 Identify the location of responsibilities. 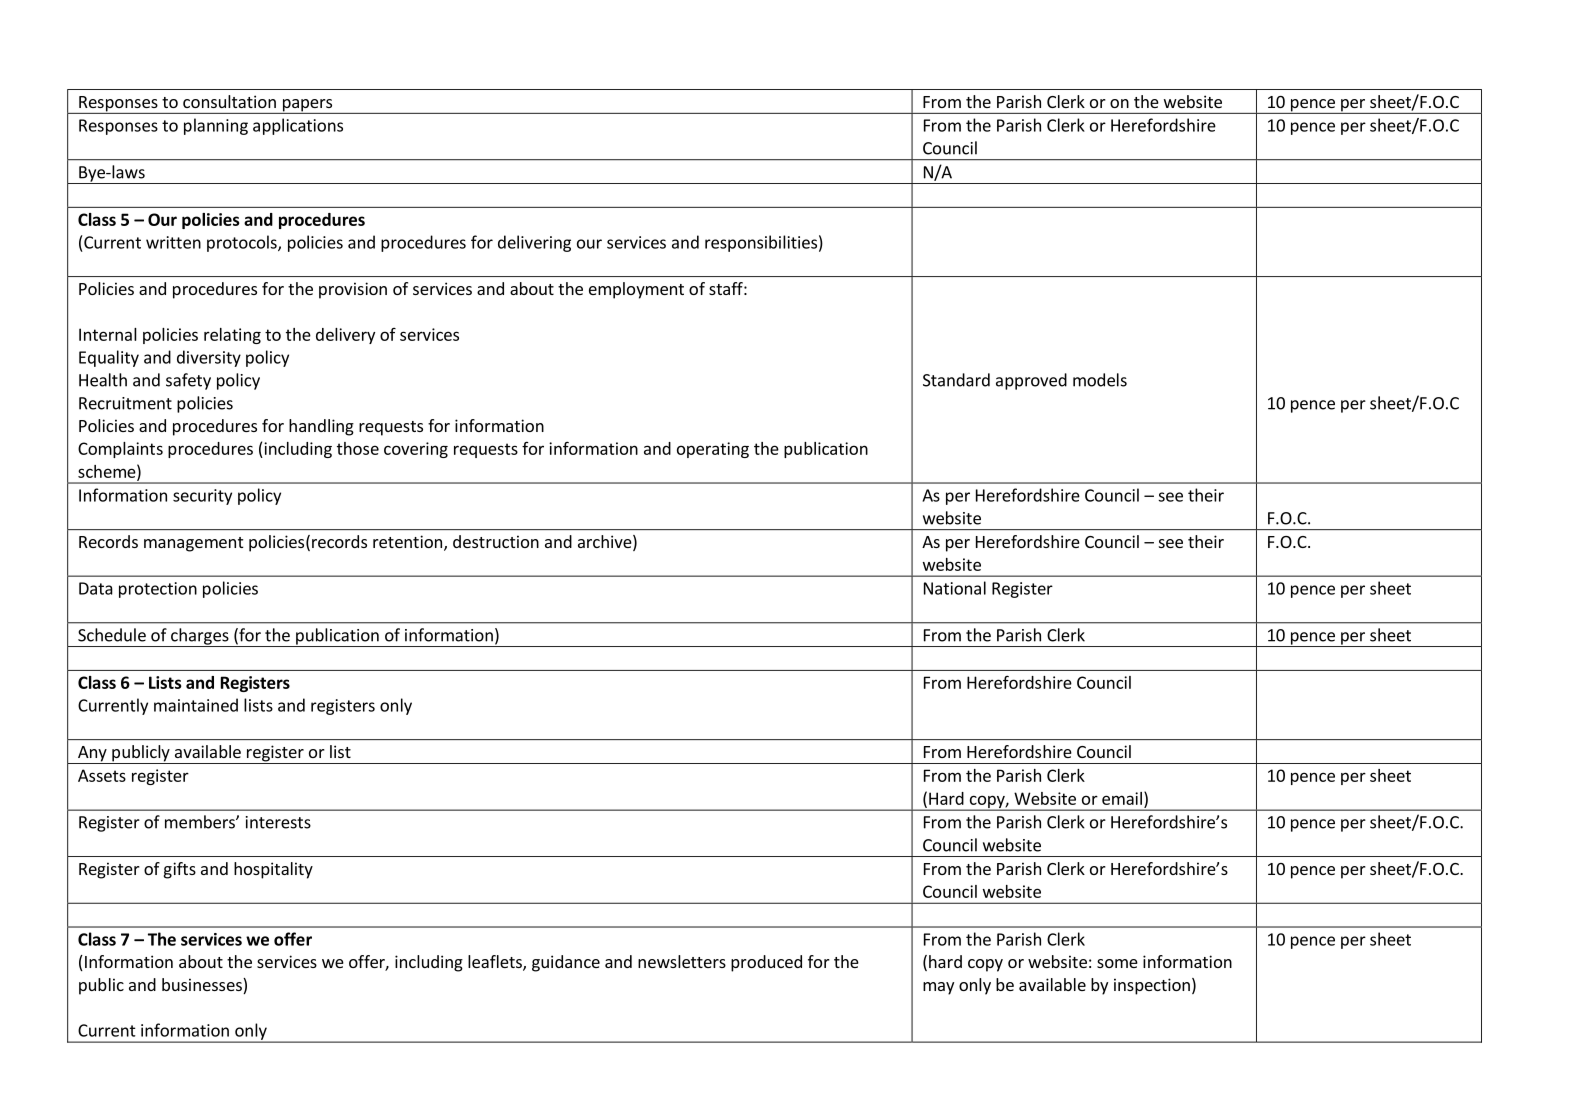
(761, 243).
